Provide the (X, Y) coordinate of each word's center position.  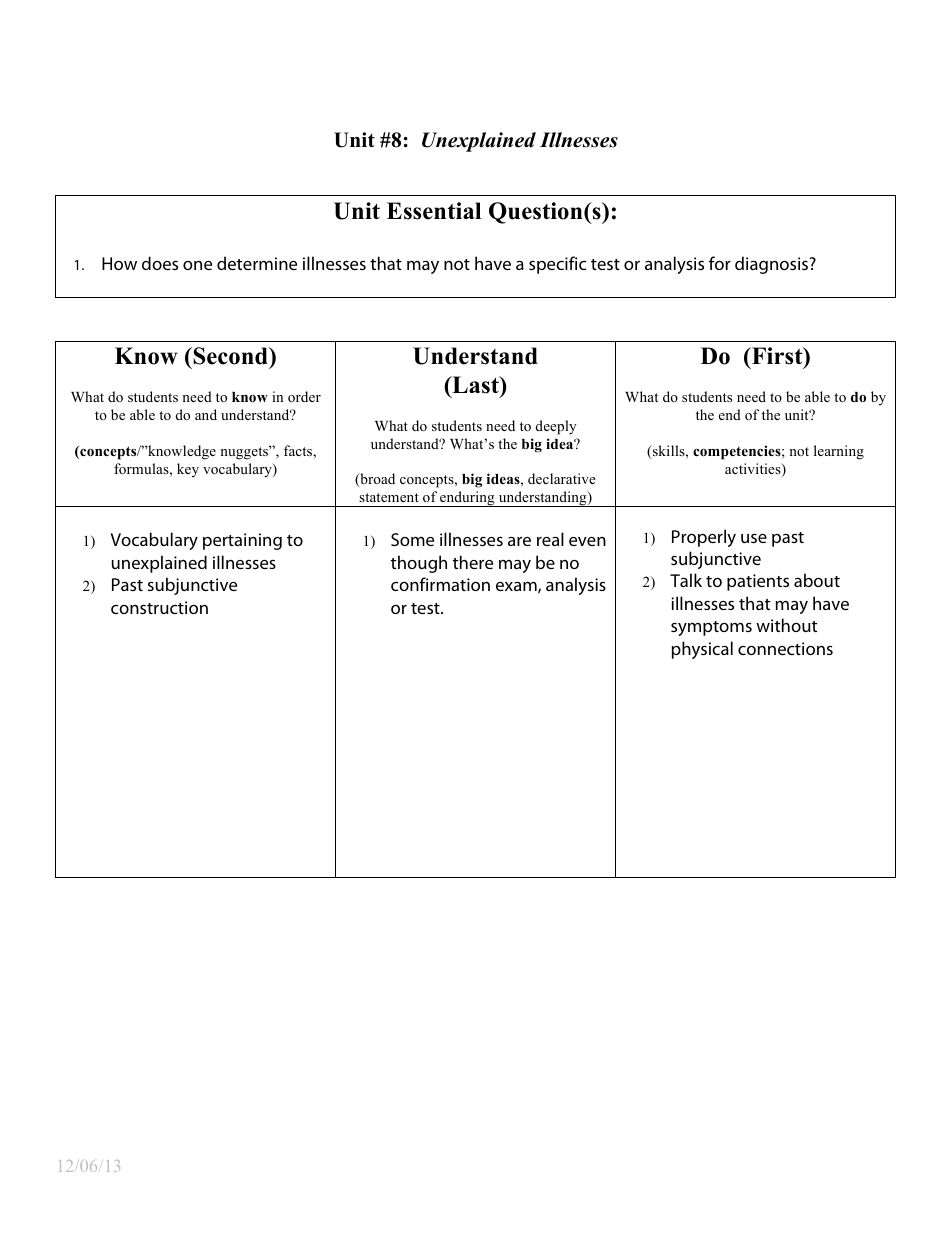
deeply (556, 427)
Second (230, 356)
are (519, 541)
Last (475, 385)
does (160, 263)
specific (557, 265)
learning (839, 452)
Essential (434, 211)
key (188, 470)
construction (159, 607)
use (754, 538)
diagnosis (773, 265)
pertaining (242, 541)
